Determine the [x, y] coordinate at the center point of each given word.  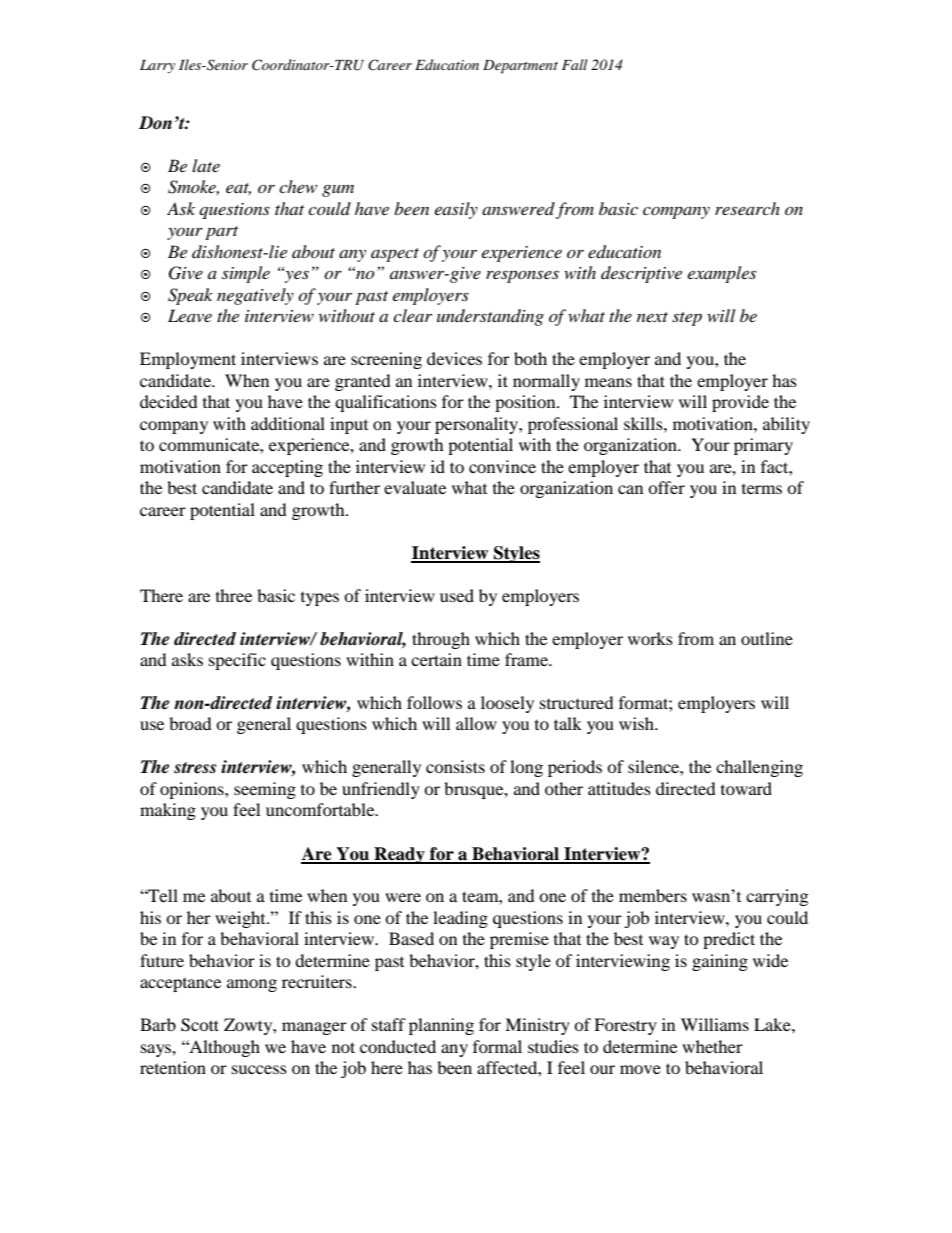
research [747, 208]
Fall [575, 64]
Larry [157, 66]
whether [712, 1046]
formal [497, 1046]
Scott [200, 1025]
